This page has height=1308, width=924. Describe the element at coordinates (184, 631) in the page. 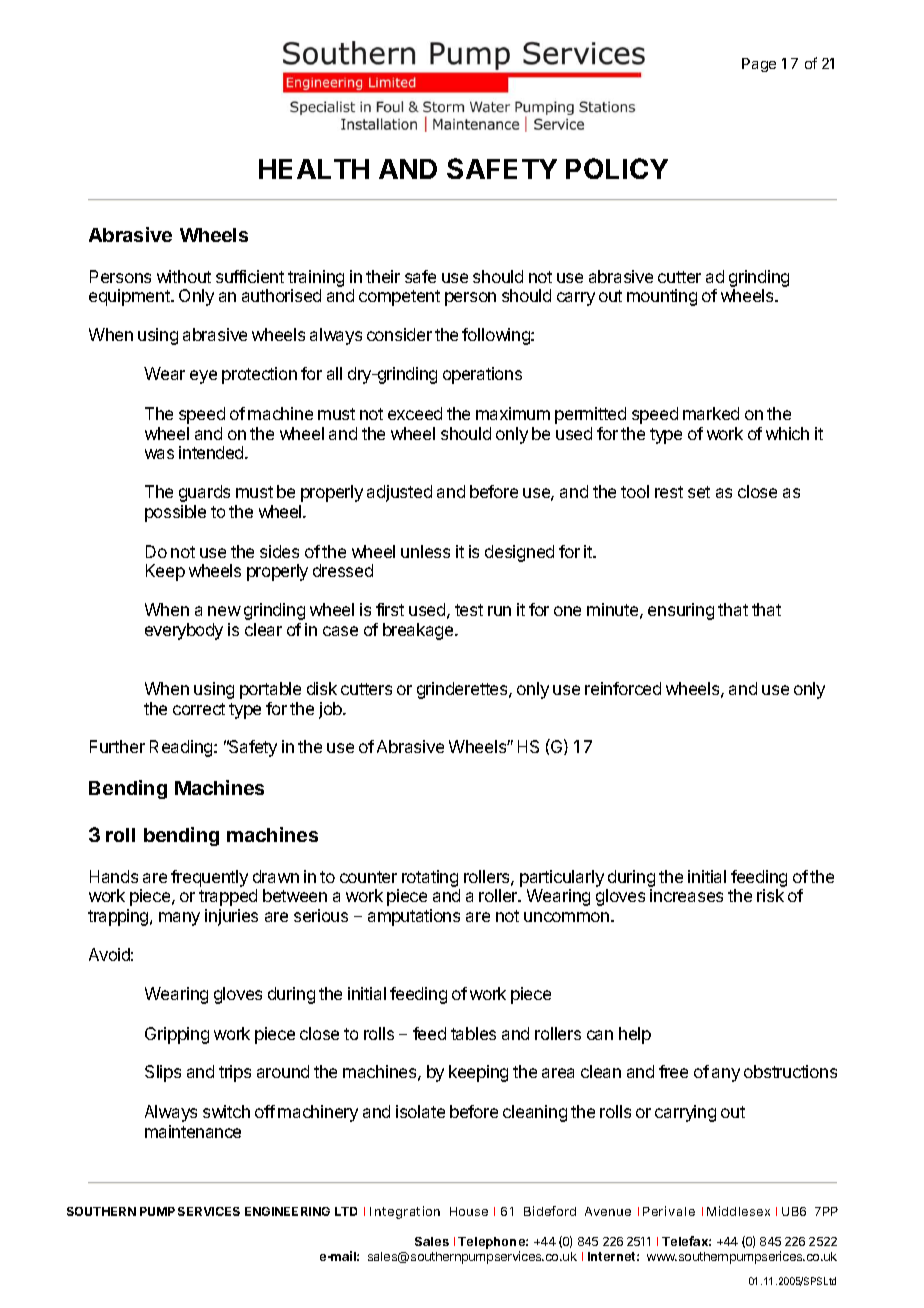

I see `everybody` at that location.
